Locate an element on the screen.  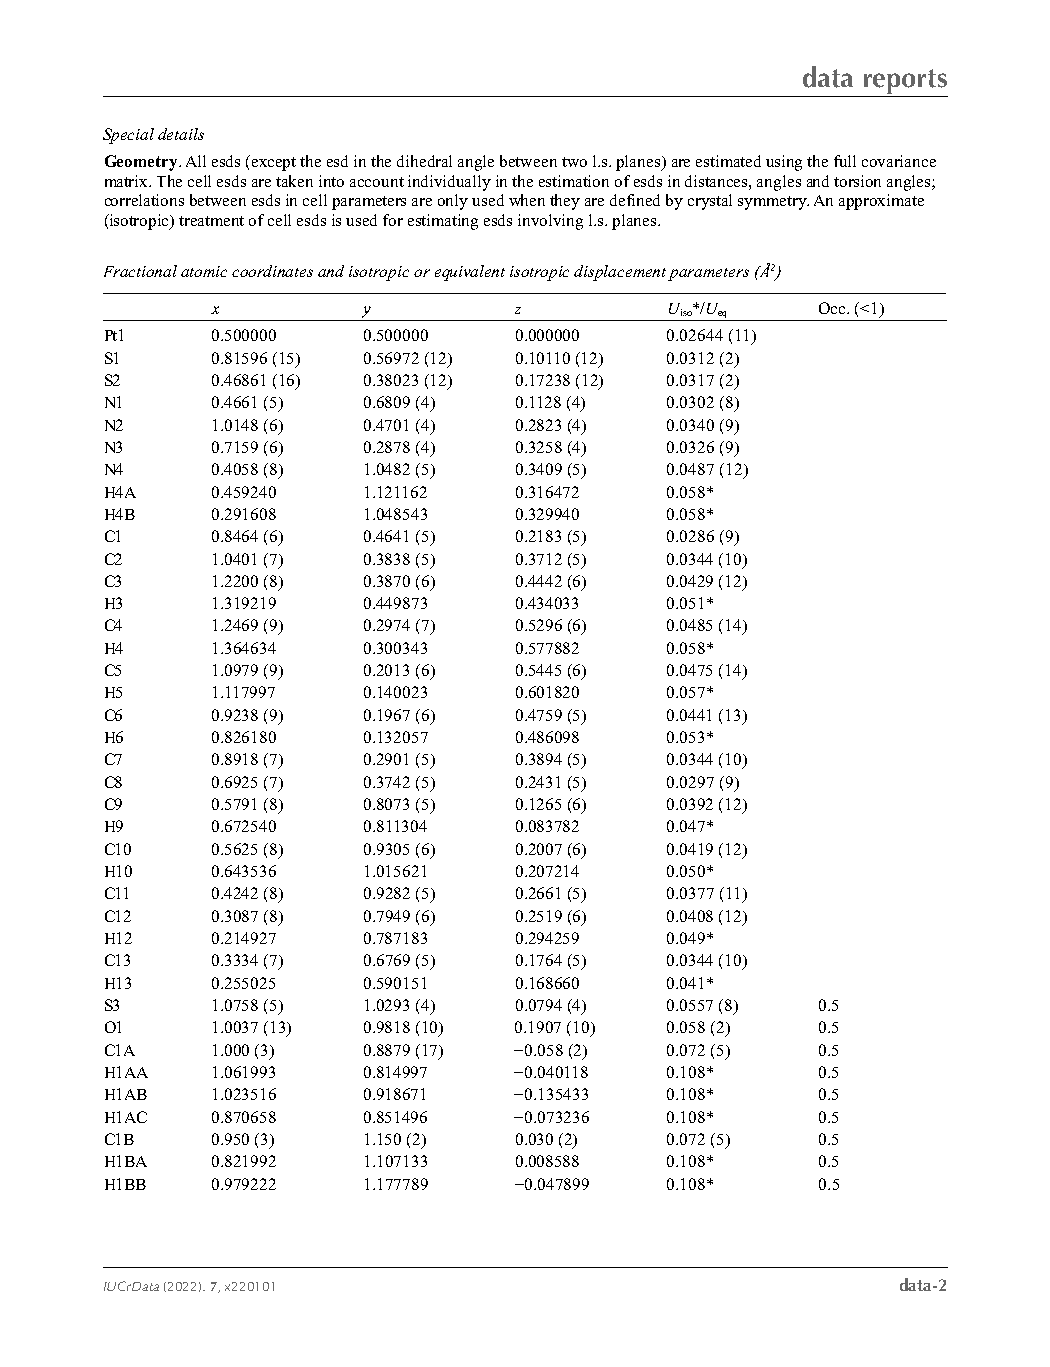
details is located at coordinates (181, 134).
